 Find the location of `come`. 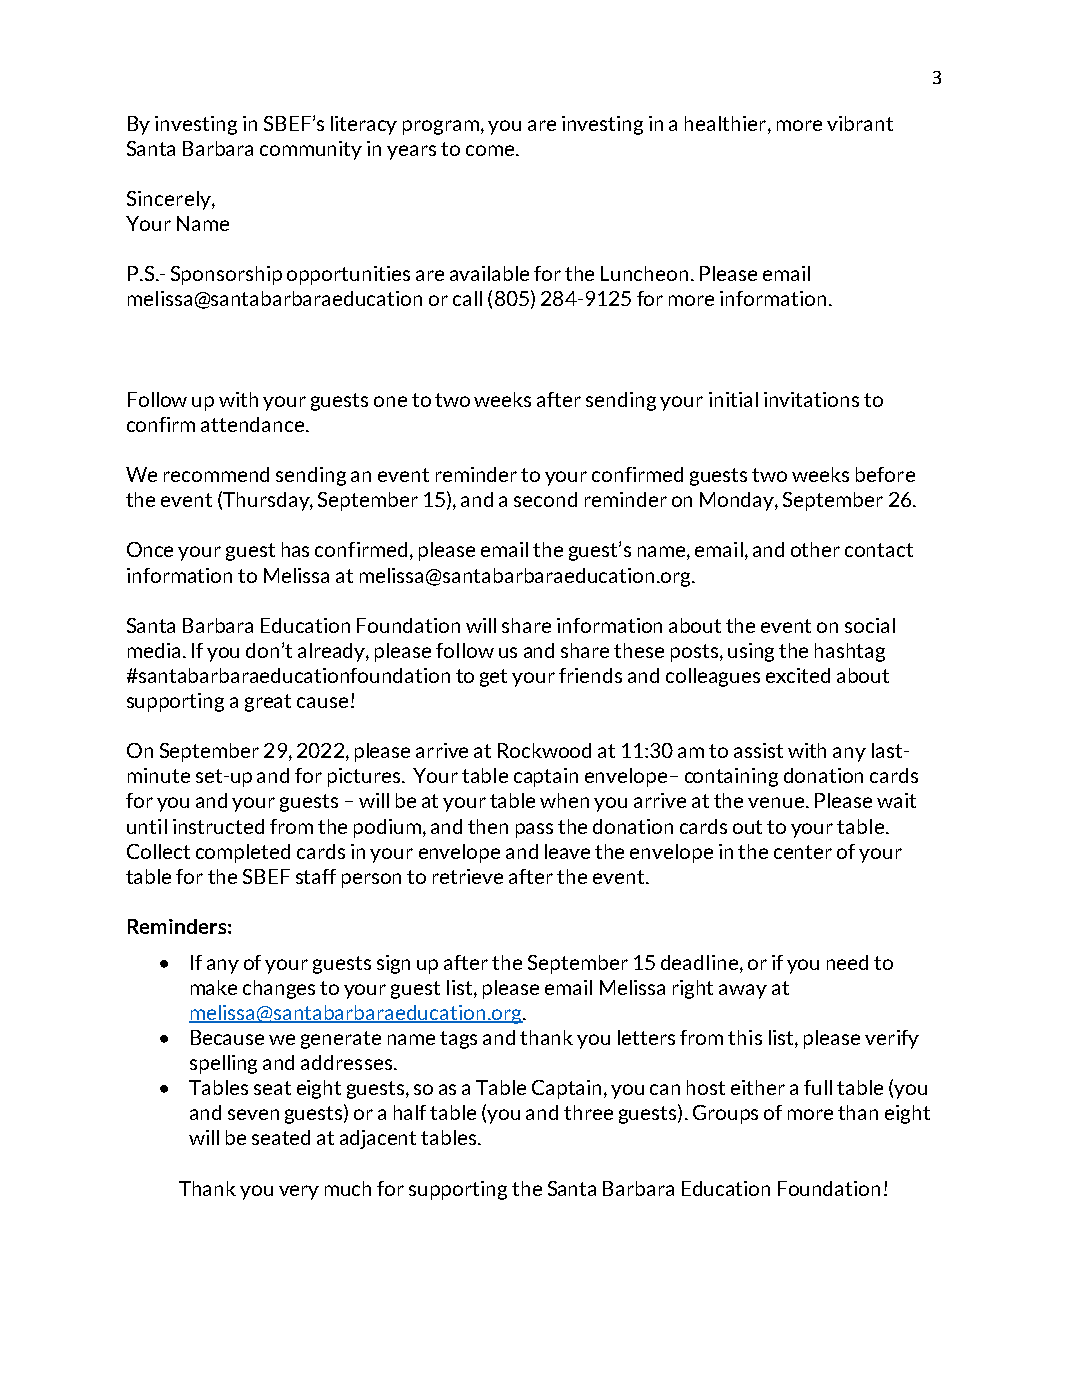

come is located at coordinates (491, 150).
